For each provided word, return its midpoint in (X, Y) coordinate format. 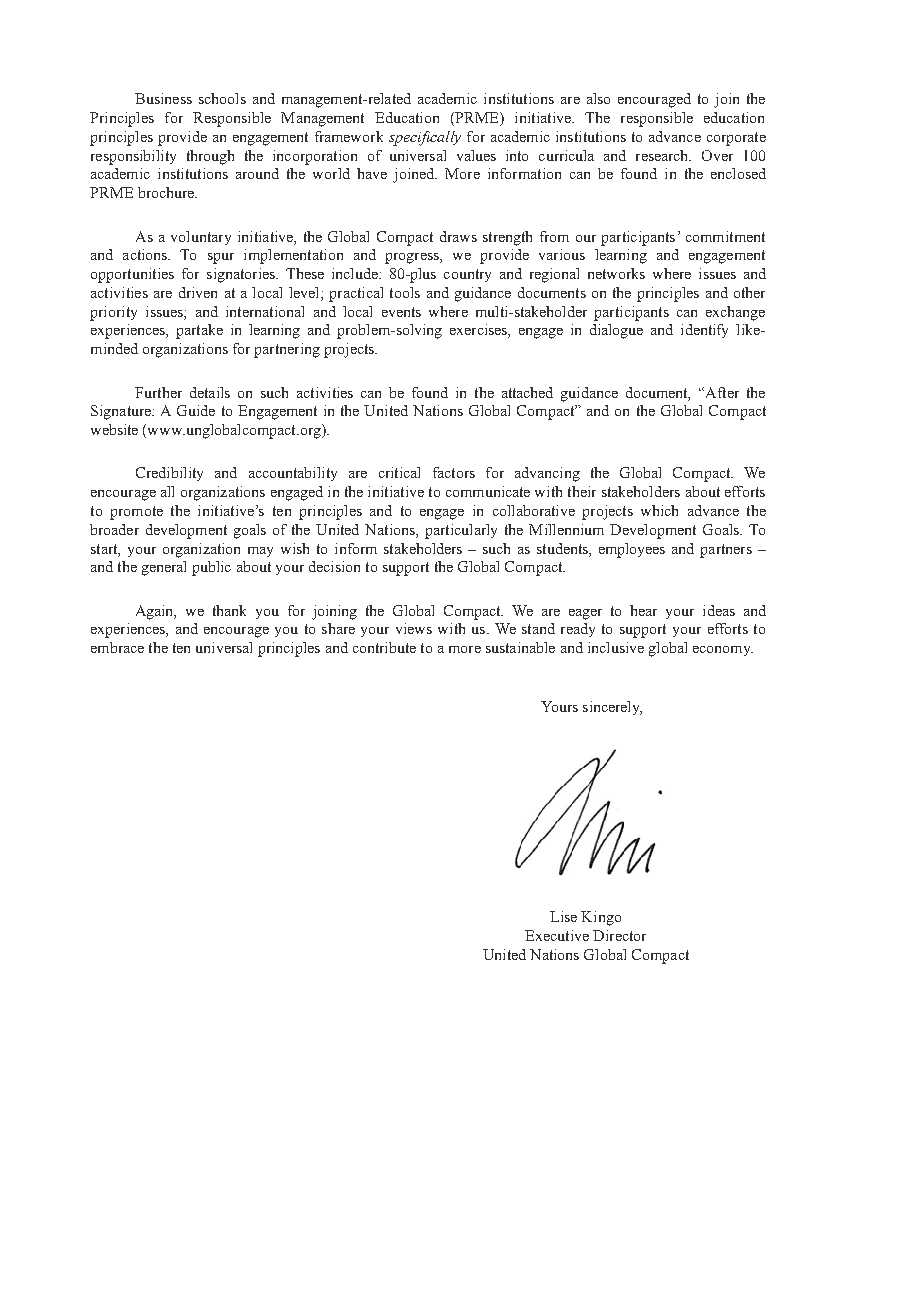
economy (723, 651)
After (721, 392)
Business (163, 98)
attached (527, 392)
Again (156, 612)
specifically (425, 138)
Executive (557, 935)
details (210, 392)
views (414, 628)
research (663, 155)
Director (619, 935)
